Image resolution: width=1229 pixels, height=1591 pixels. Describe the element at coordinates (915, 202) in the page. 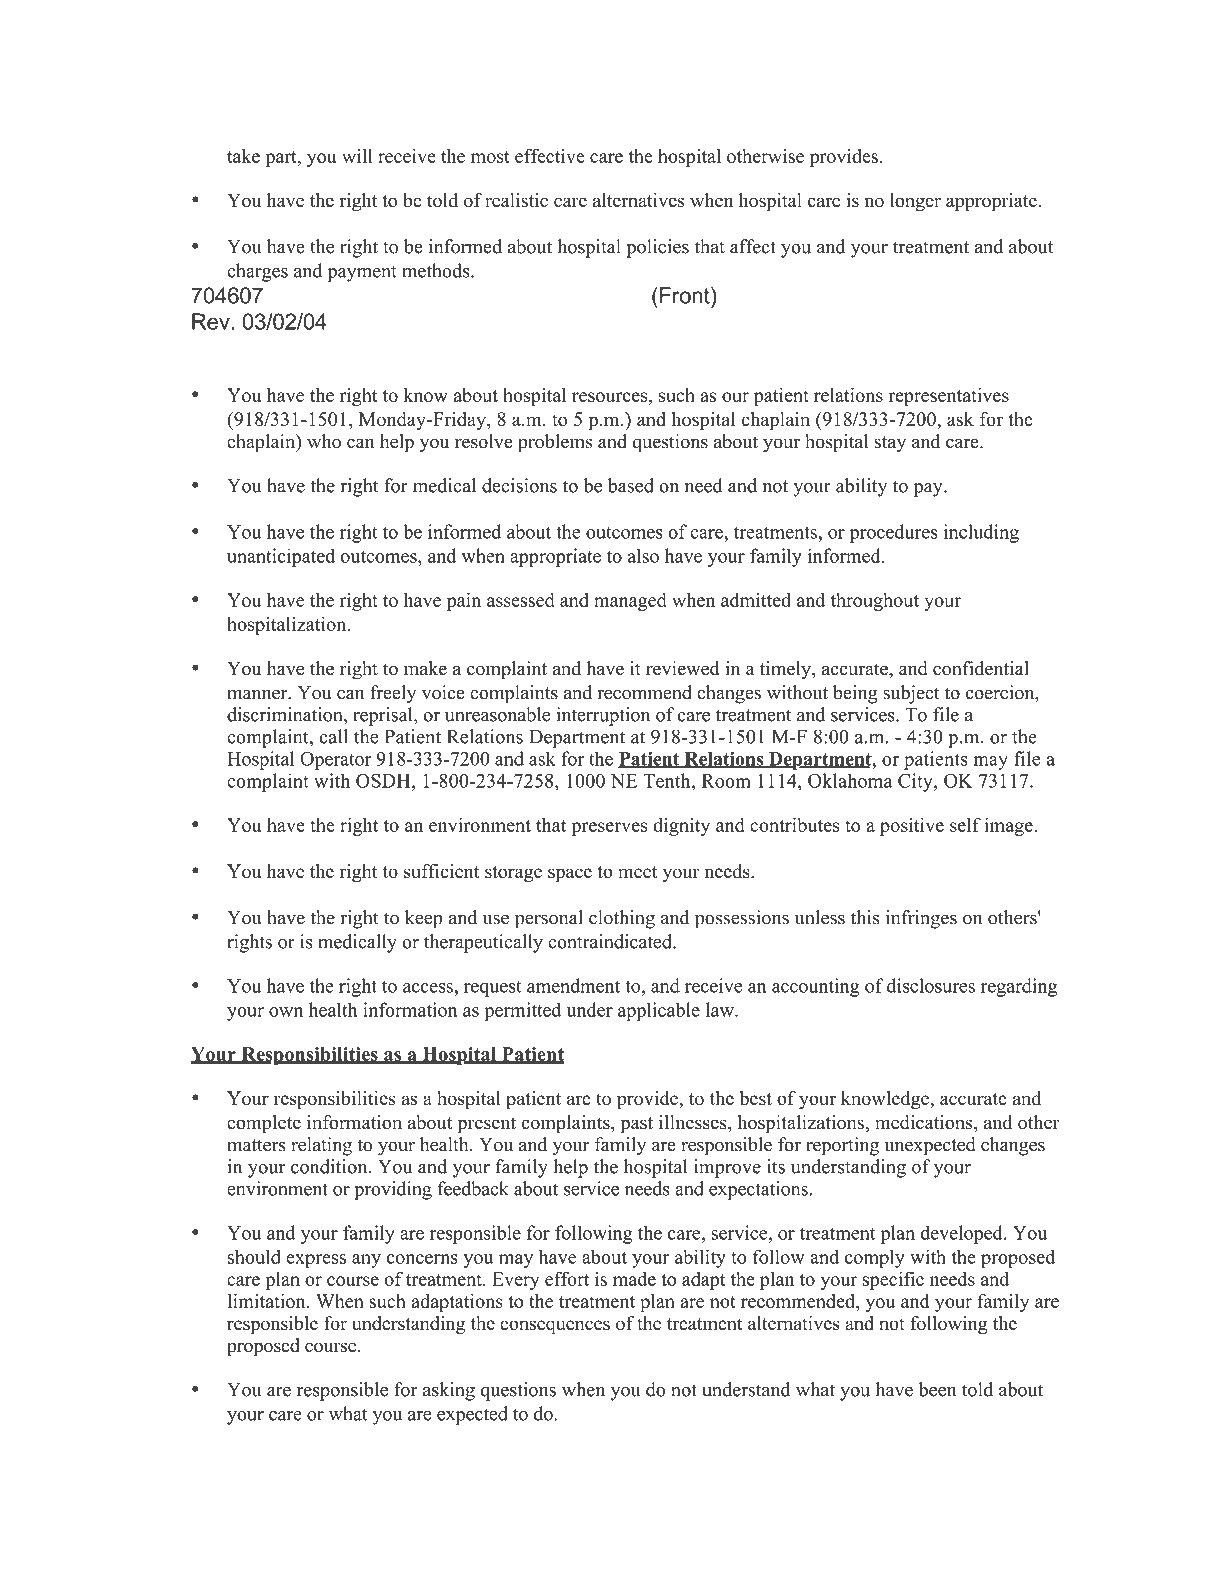

I see `longer` at that location.
